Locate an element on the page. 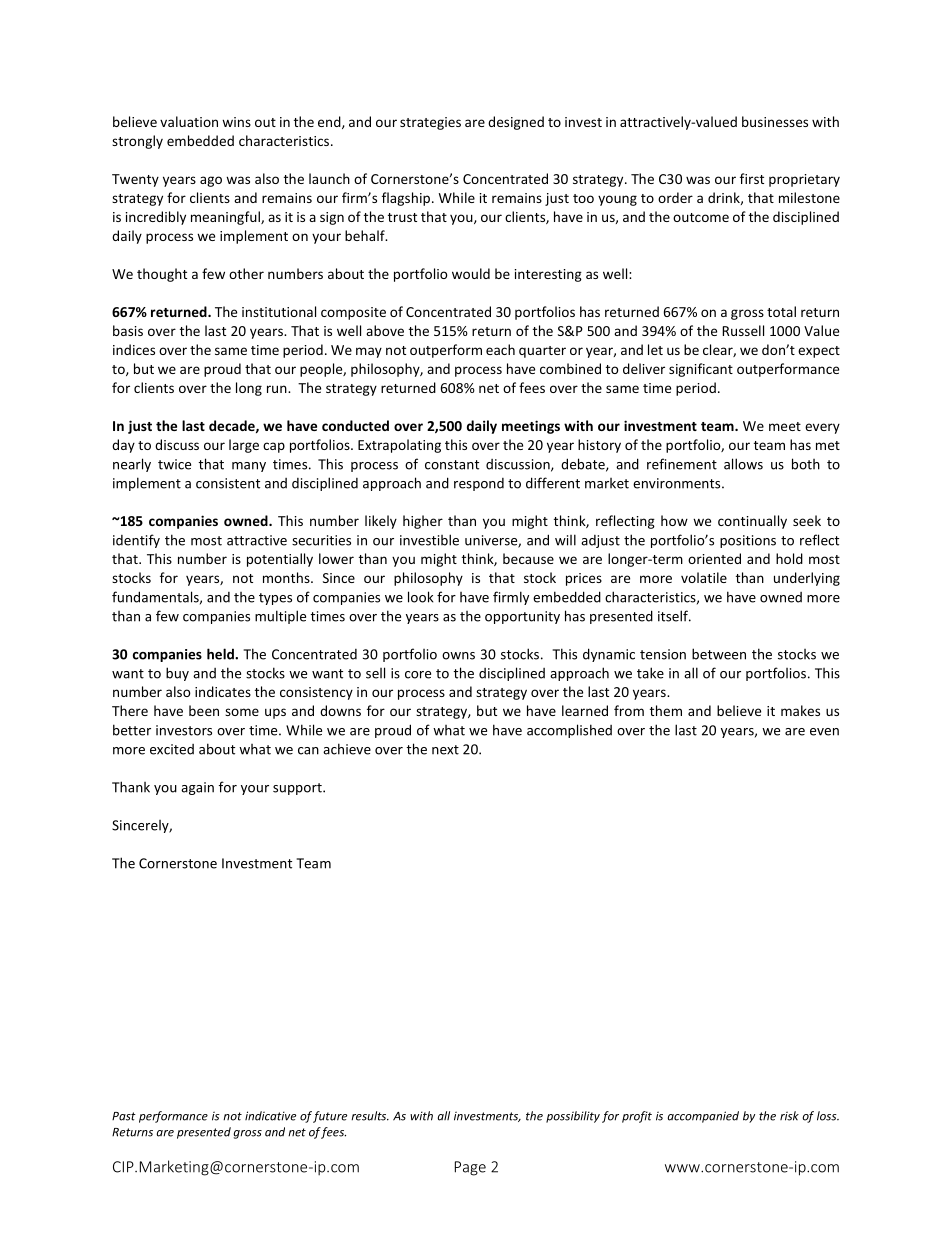 This document has width=952, height=1233. Page is located at coordinates (470, 1168).
